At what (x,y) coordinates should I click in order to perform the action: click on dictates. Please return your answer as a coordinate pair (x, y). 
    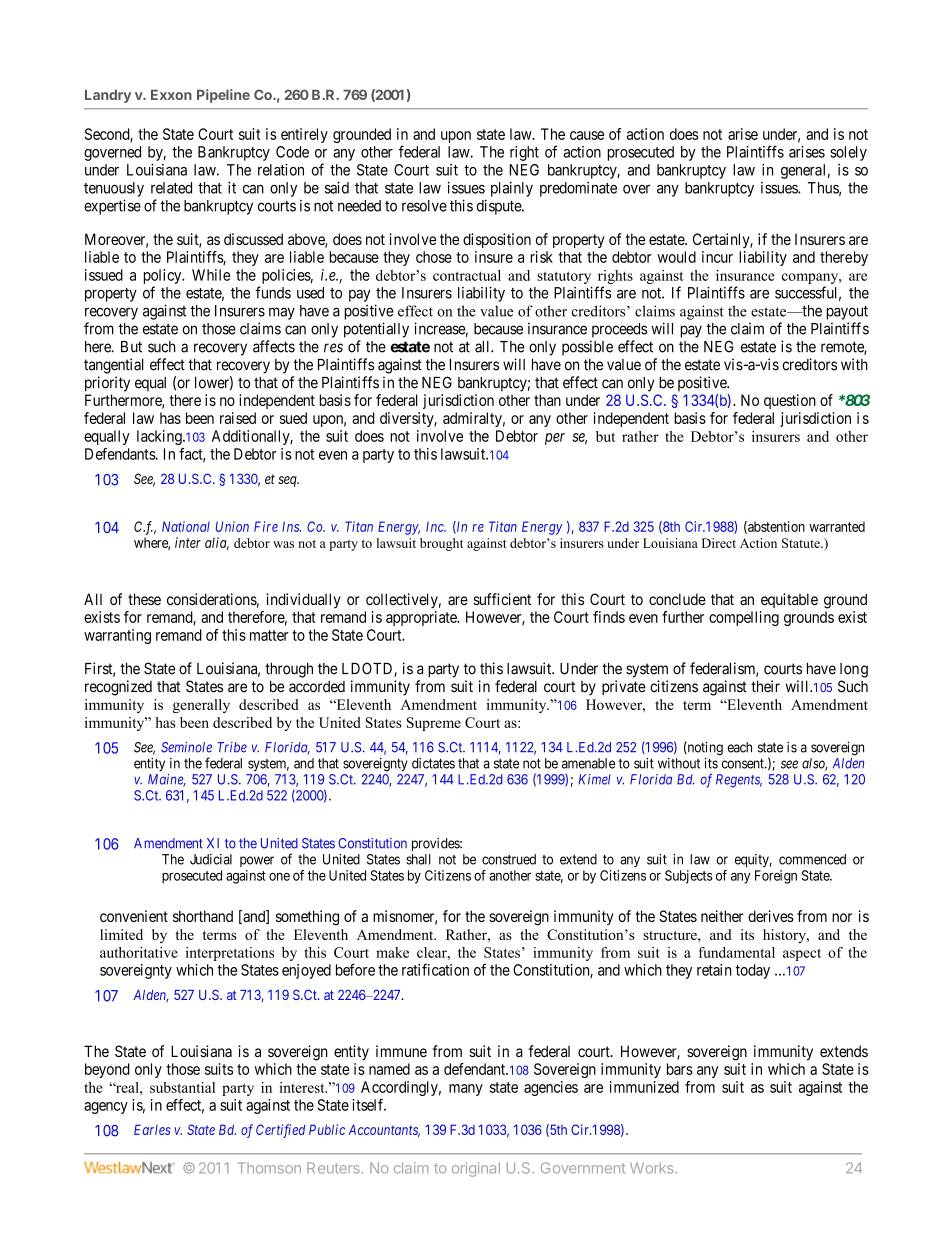
    Looking at the image, I should click on (433, 763).
